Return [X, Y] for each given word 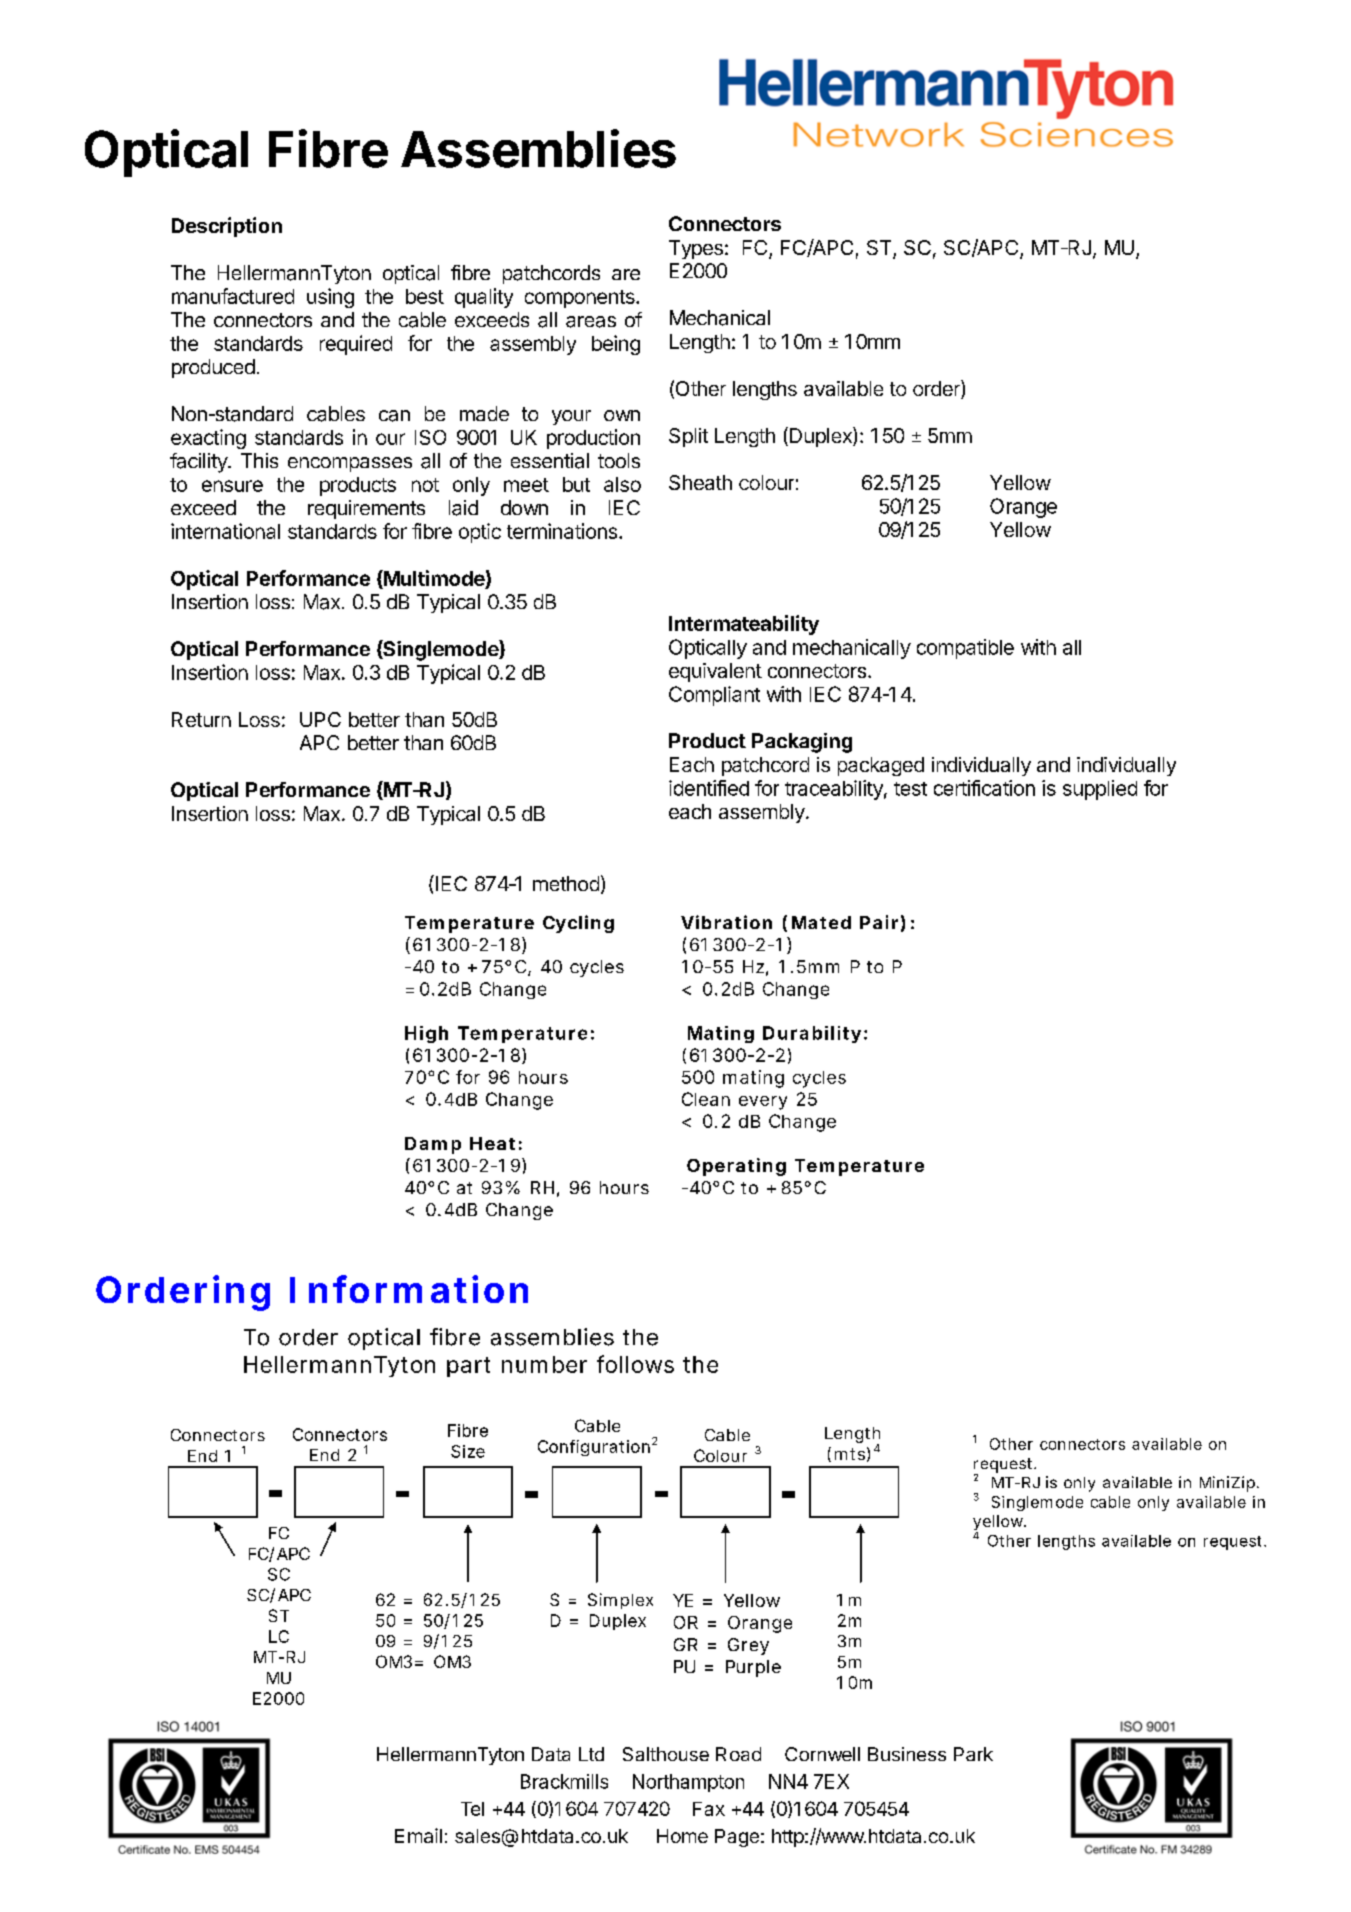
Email [418, 1835]
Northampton [688, 1783]
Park [973, 1754]
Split [688, 437]
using [330, 298]
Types [696, 249]
